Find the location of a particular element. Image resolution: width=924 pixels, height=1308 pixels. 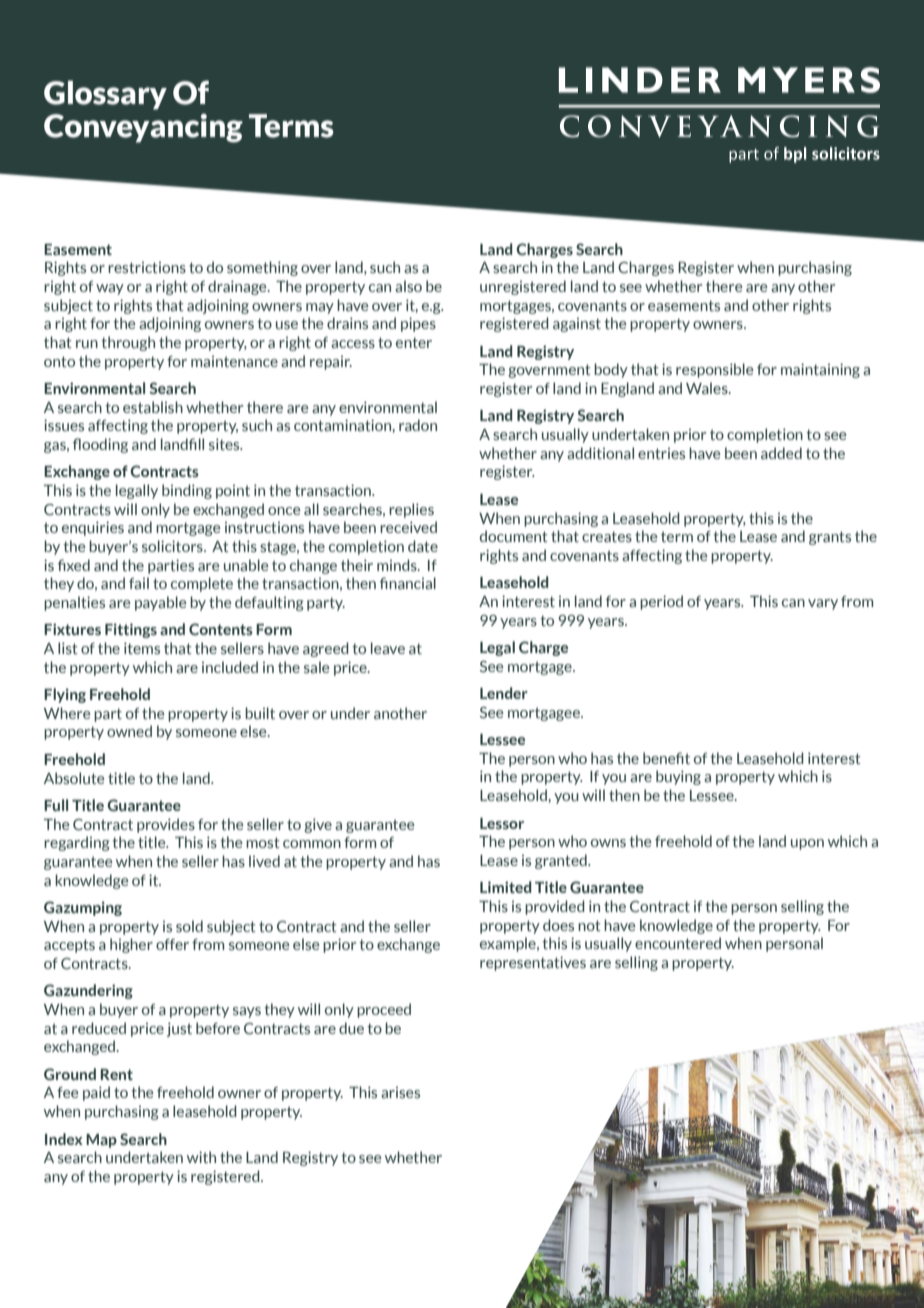

arises is located at coordinates (400, 1092).
